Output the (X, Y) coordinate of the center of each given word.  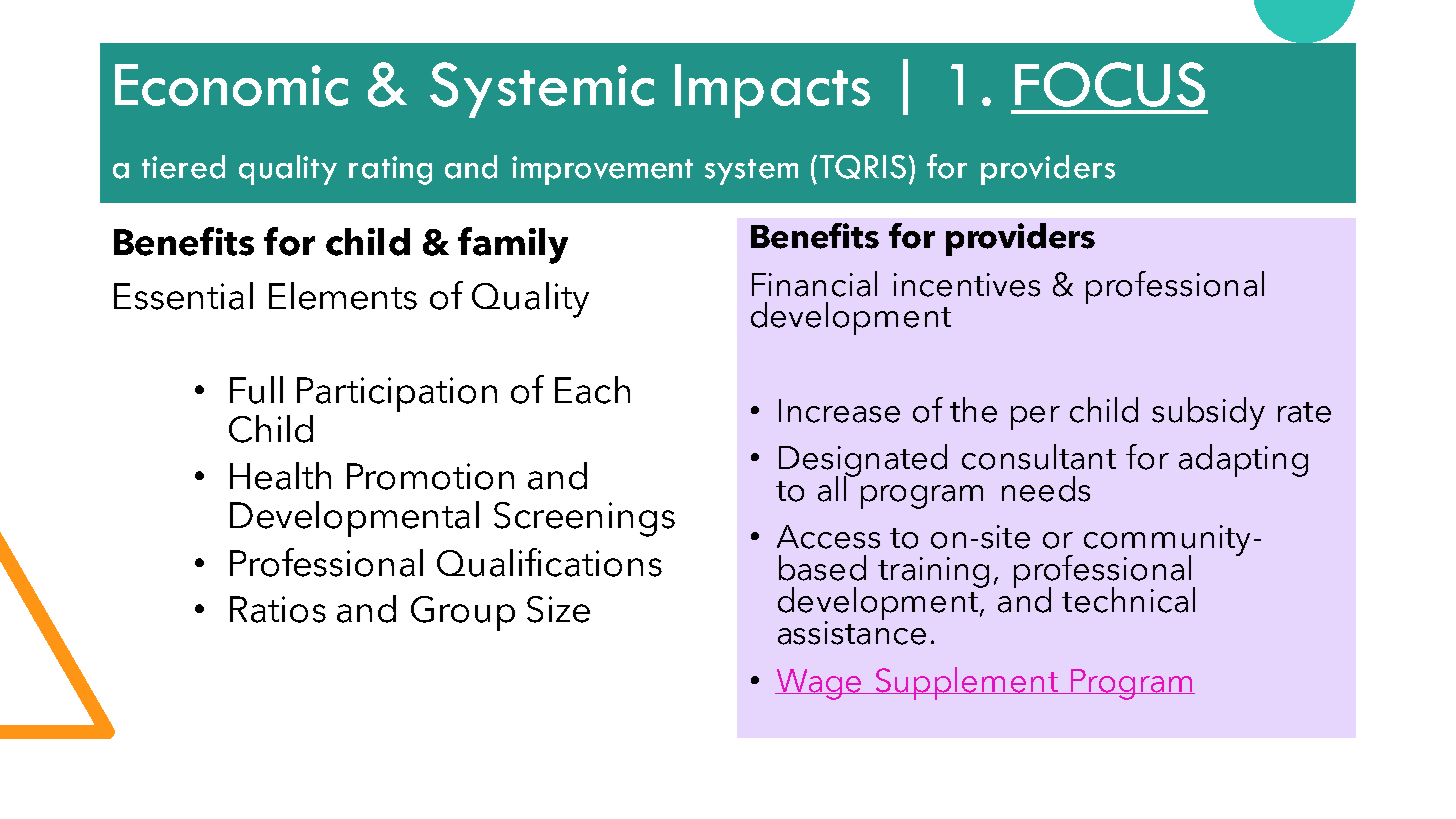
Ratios (278, 609)
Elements (343, 296)
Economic (231, 85)
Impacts (772, 91)
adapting (1243, 460)
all (833, 487)
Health (280, 476)
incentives (967, 285)
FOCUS (1110, 84)
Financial (814, 284)
